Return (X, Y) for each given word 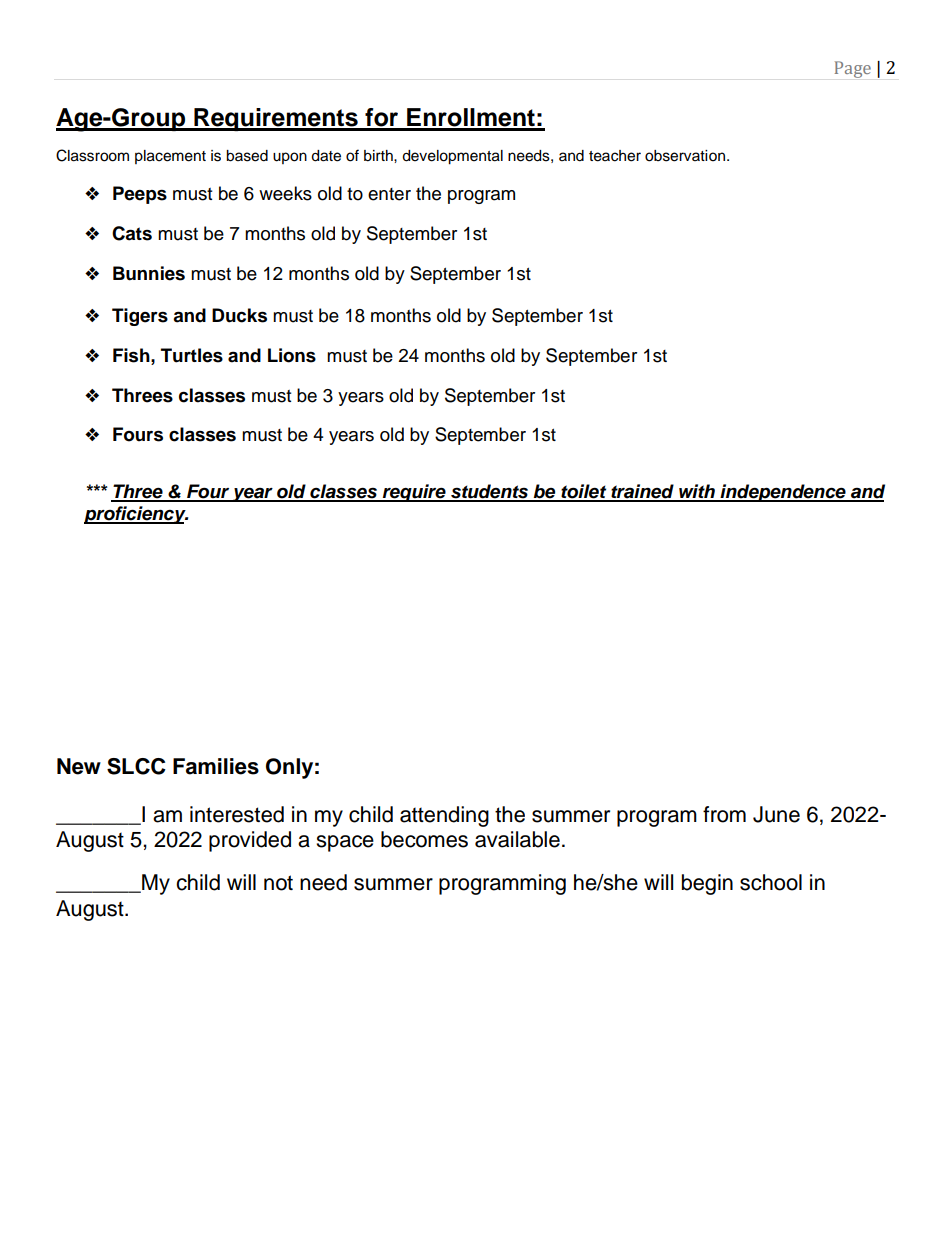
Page (853, 69)
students (490, 492)
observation (686, 156)
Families (216, 766)
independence (783, 493)
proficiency (136, 515)
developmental (452, 157)
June (776, 814)
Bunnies (149, 273)
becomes (424, 839)
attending (444, 816)
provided (250, 841)
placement (170, 157)
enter (389, 194)
